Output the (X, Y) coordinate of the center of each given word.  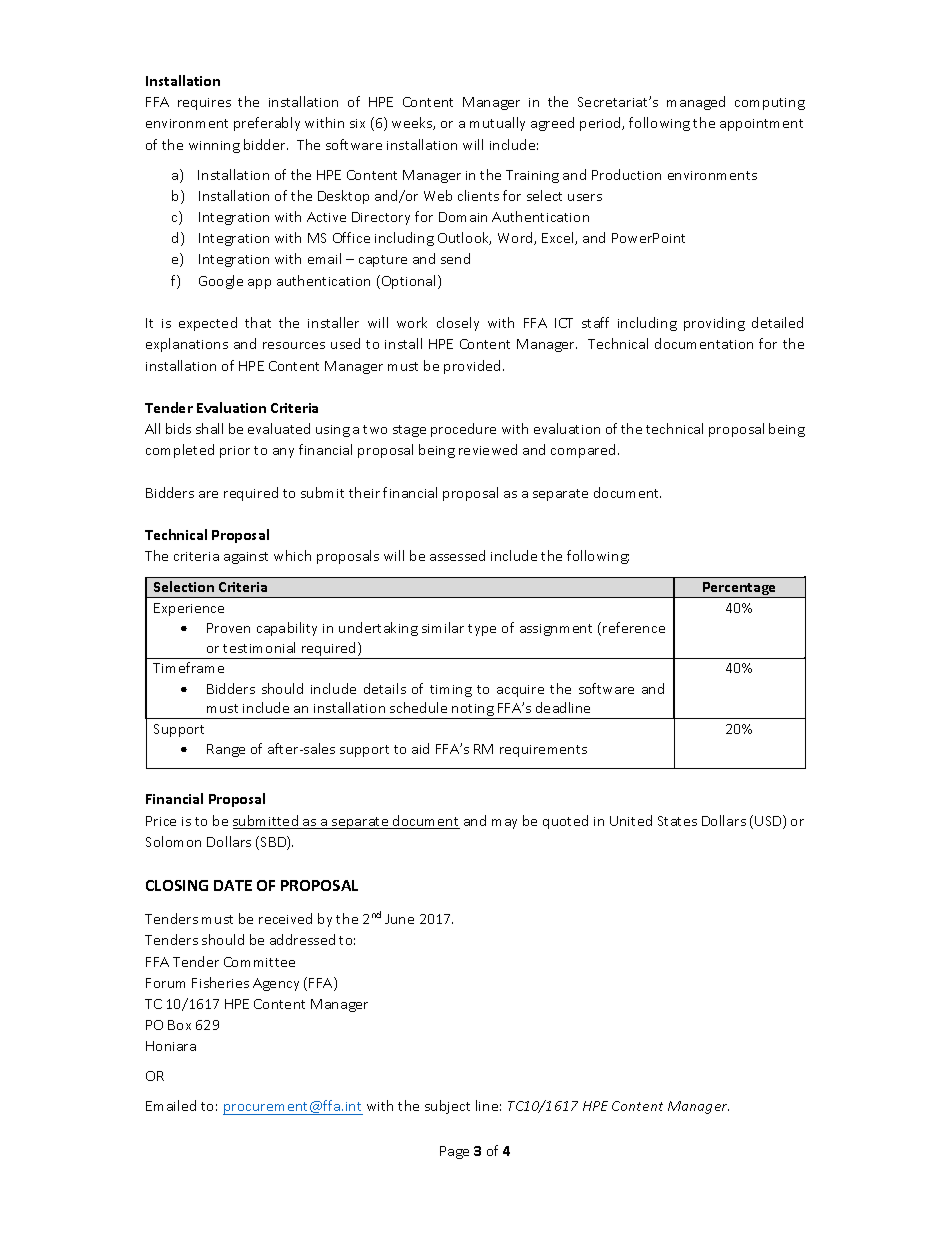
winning (214, 147)
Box (179, 1025)
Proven (228, 628)
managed (696, 103)
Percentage (740, 590)
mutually (497, 124)
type (482, 630)
